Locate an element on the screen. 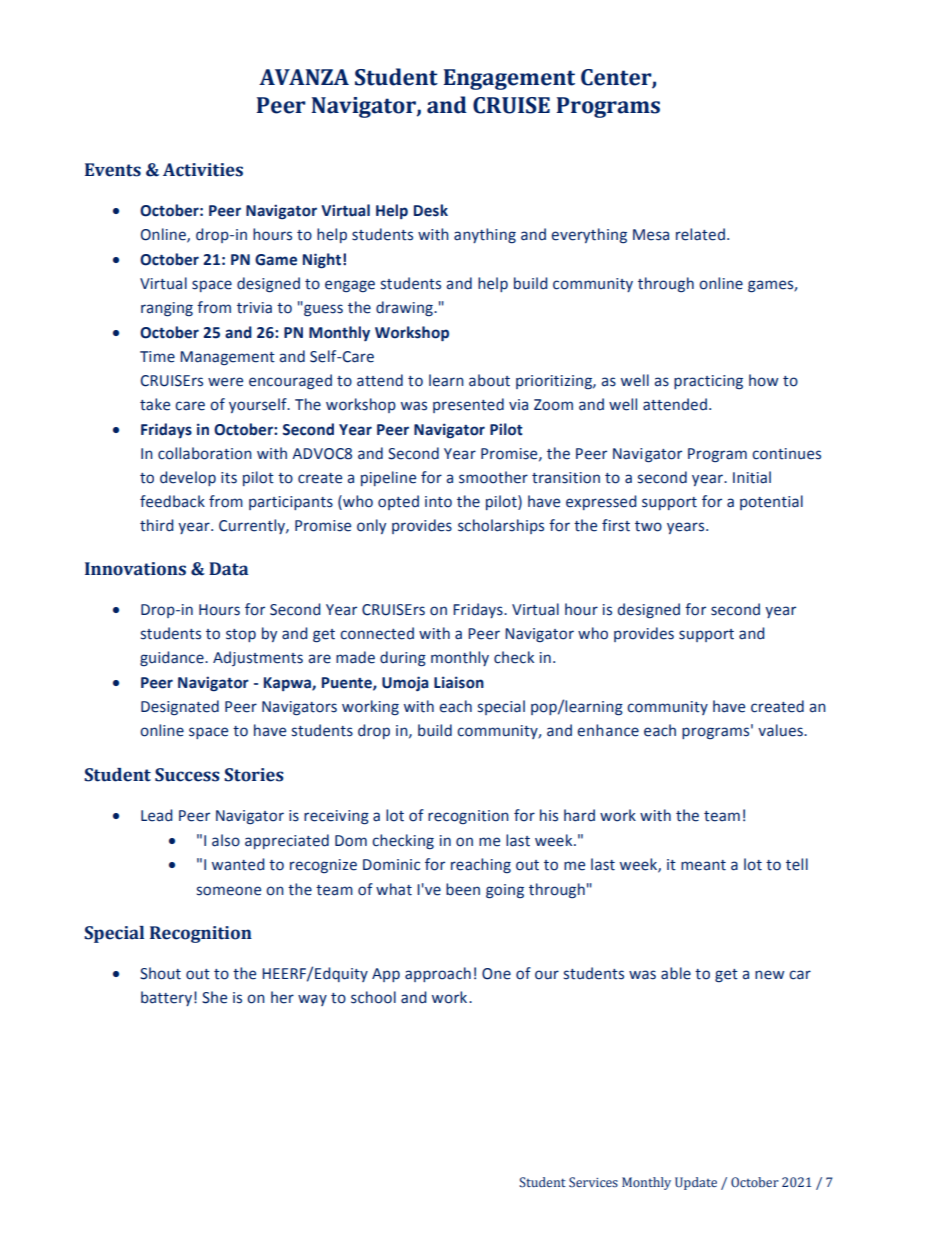 The height and width of the screenshot is (1233, 952). battery is located at coordinates (166, 998).
